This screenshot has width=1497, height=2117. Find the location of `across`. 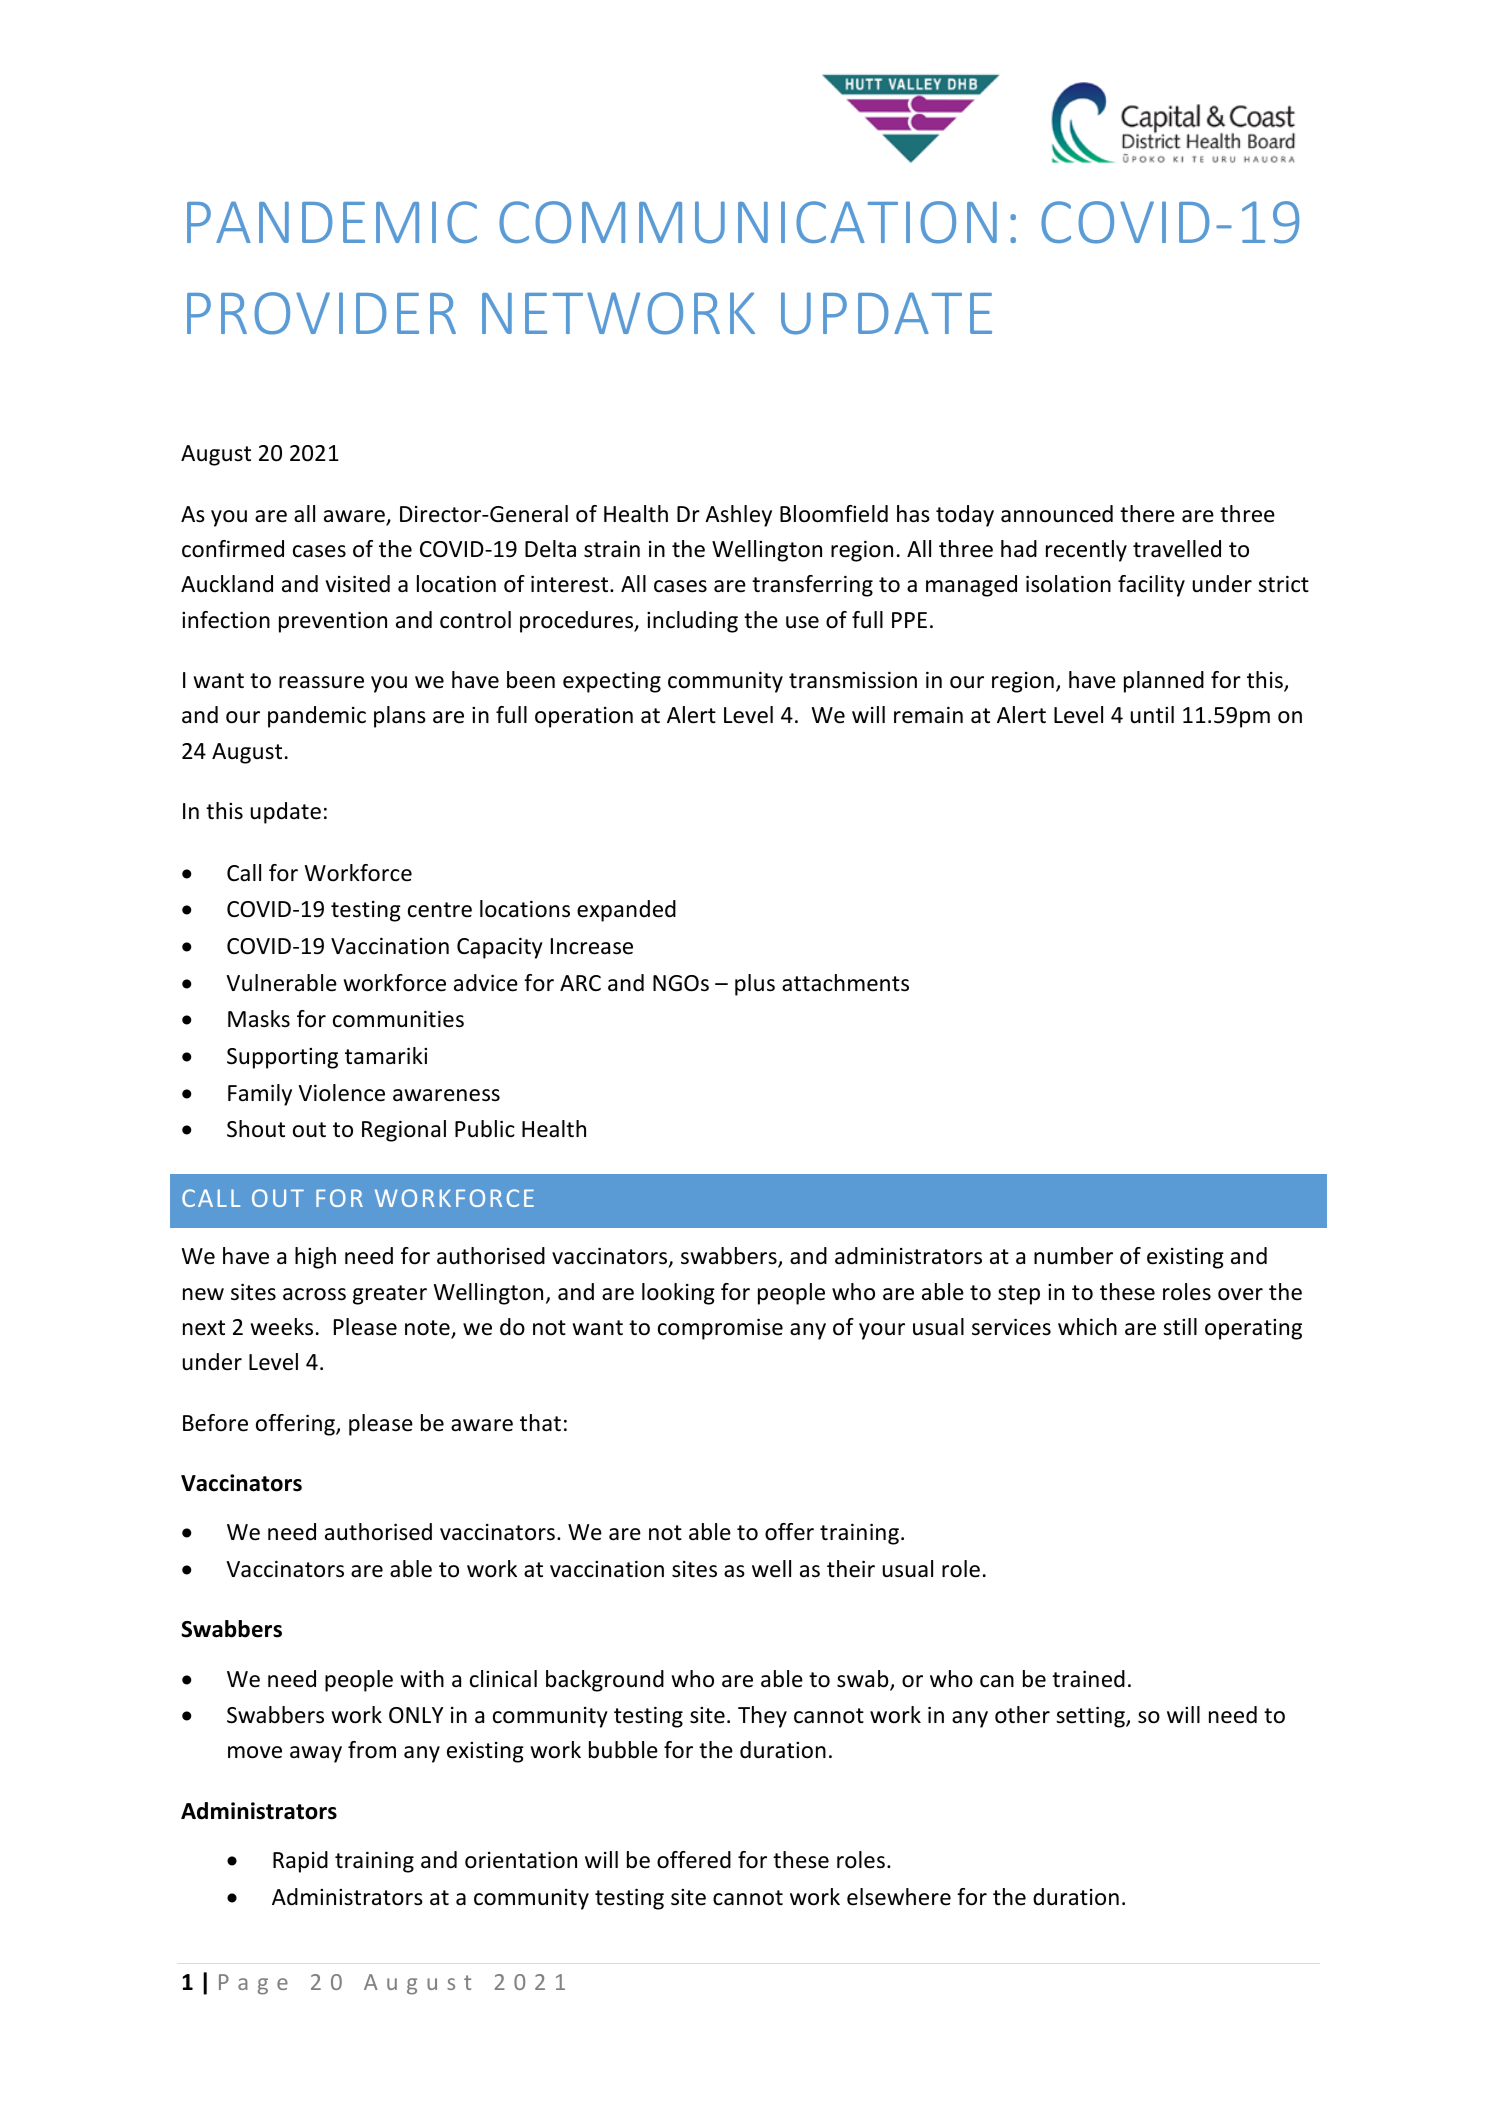

across is located at coordinates (314, 1294).
